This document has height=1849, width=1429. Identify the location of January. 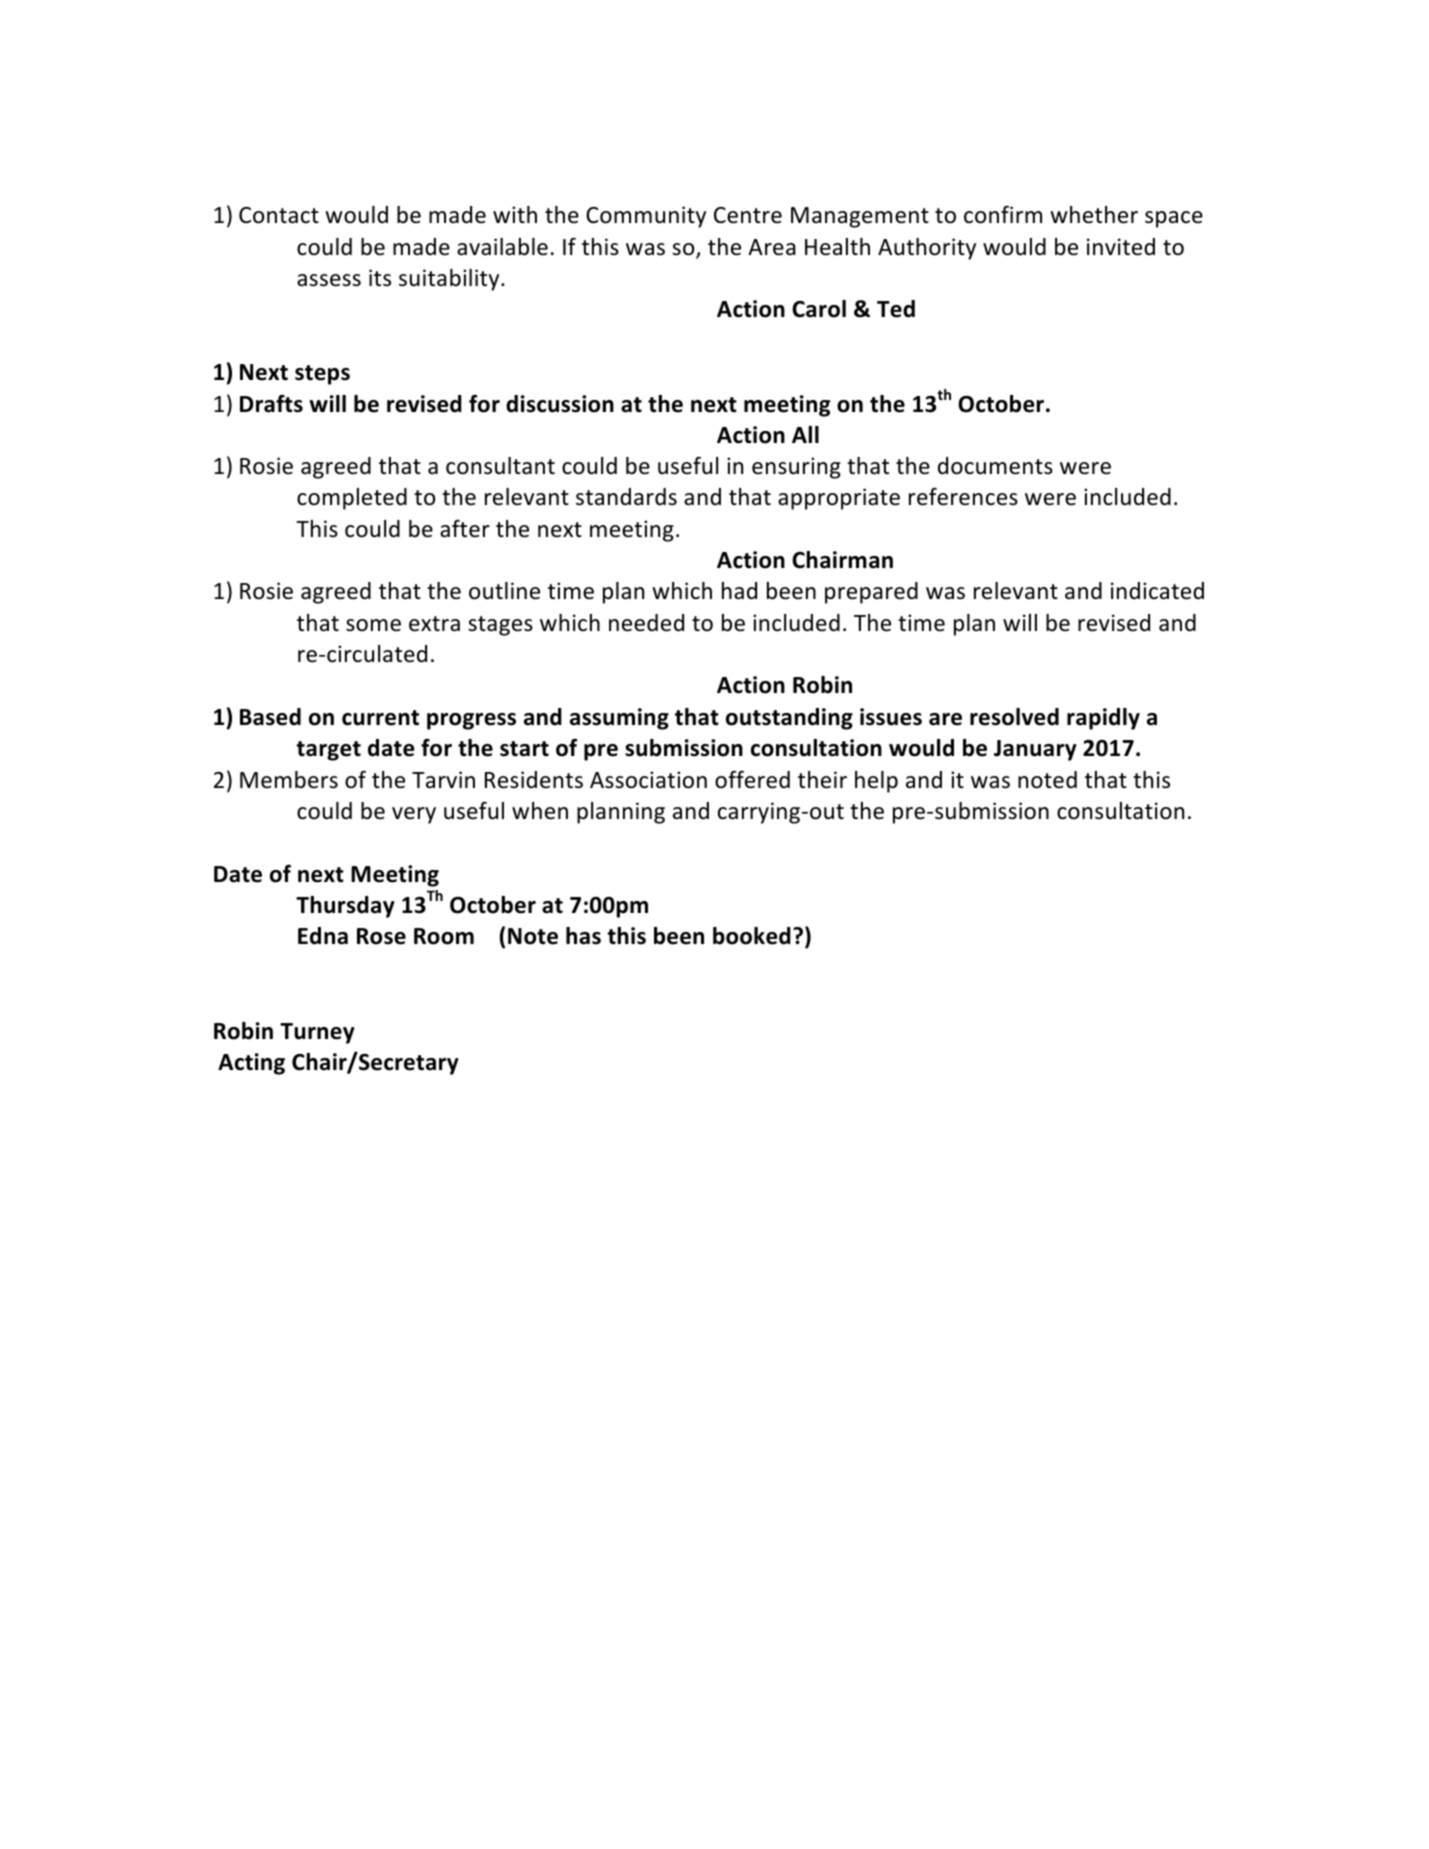
(1035, 750).
